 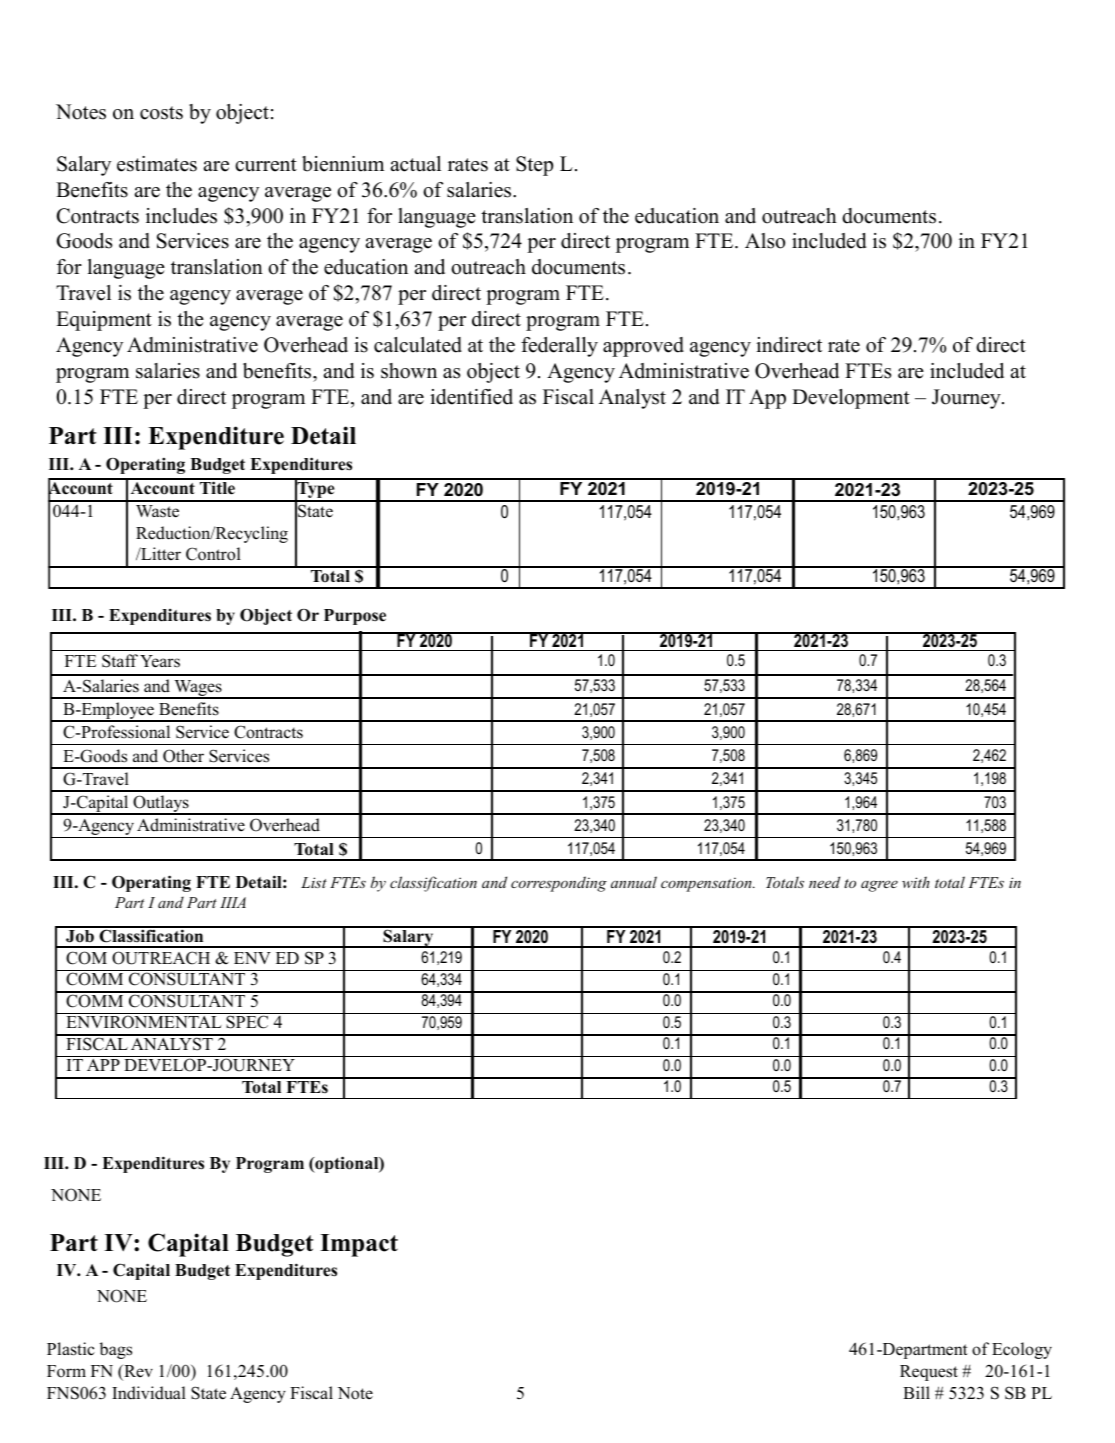 I want to click on Control, so click(x=213, y=554).
